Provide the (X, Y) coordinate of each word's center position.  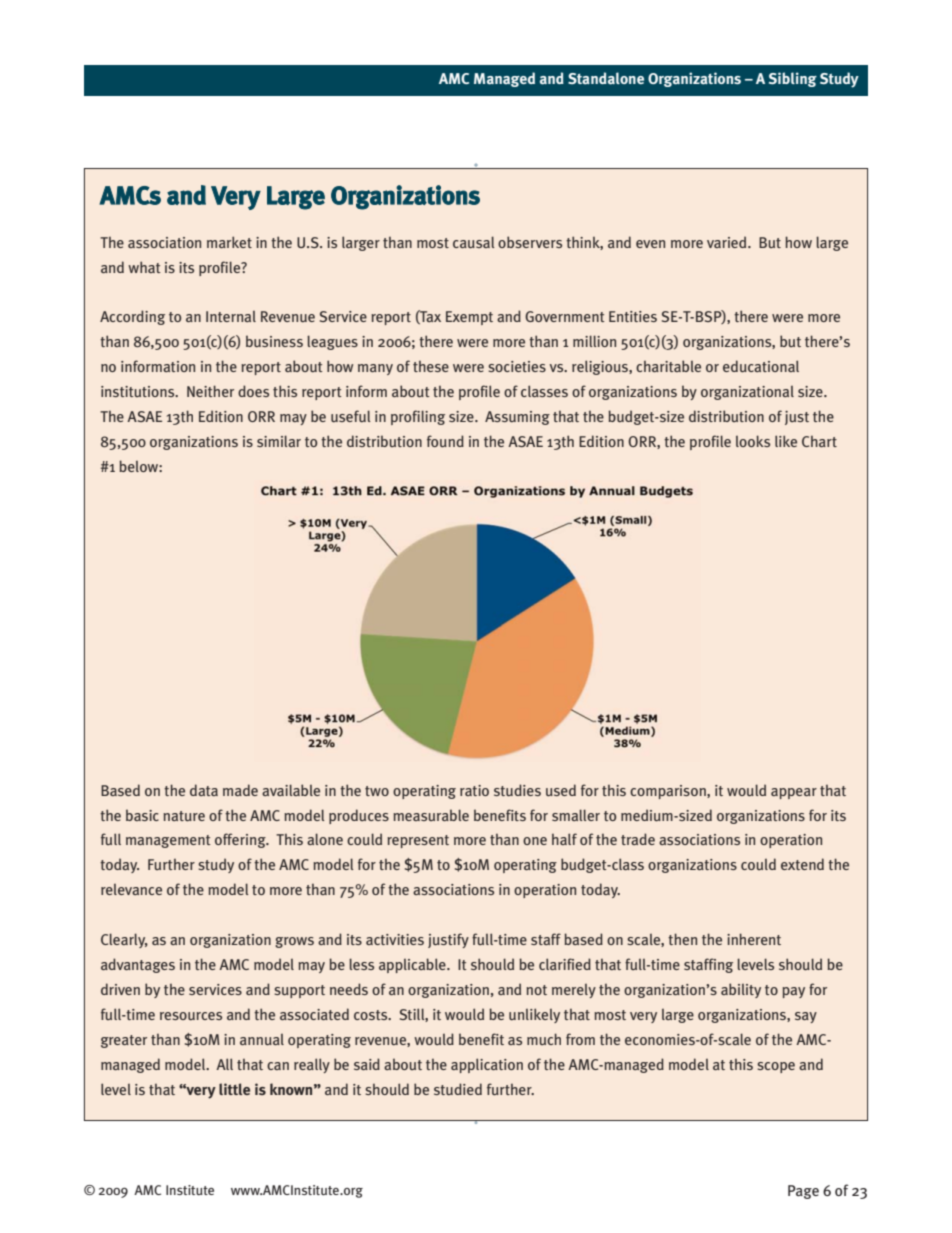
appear (794, 793)
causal (473, 242)
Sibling (793, 79)
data (204, 790)
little (234, 1089)
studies (517, 790)
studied (458, 1089)
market (229, 242)
